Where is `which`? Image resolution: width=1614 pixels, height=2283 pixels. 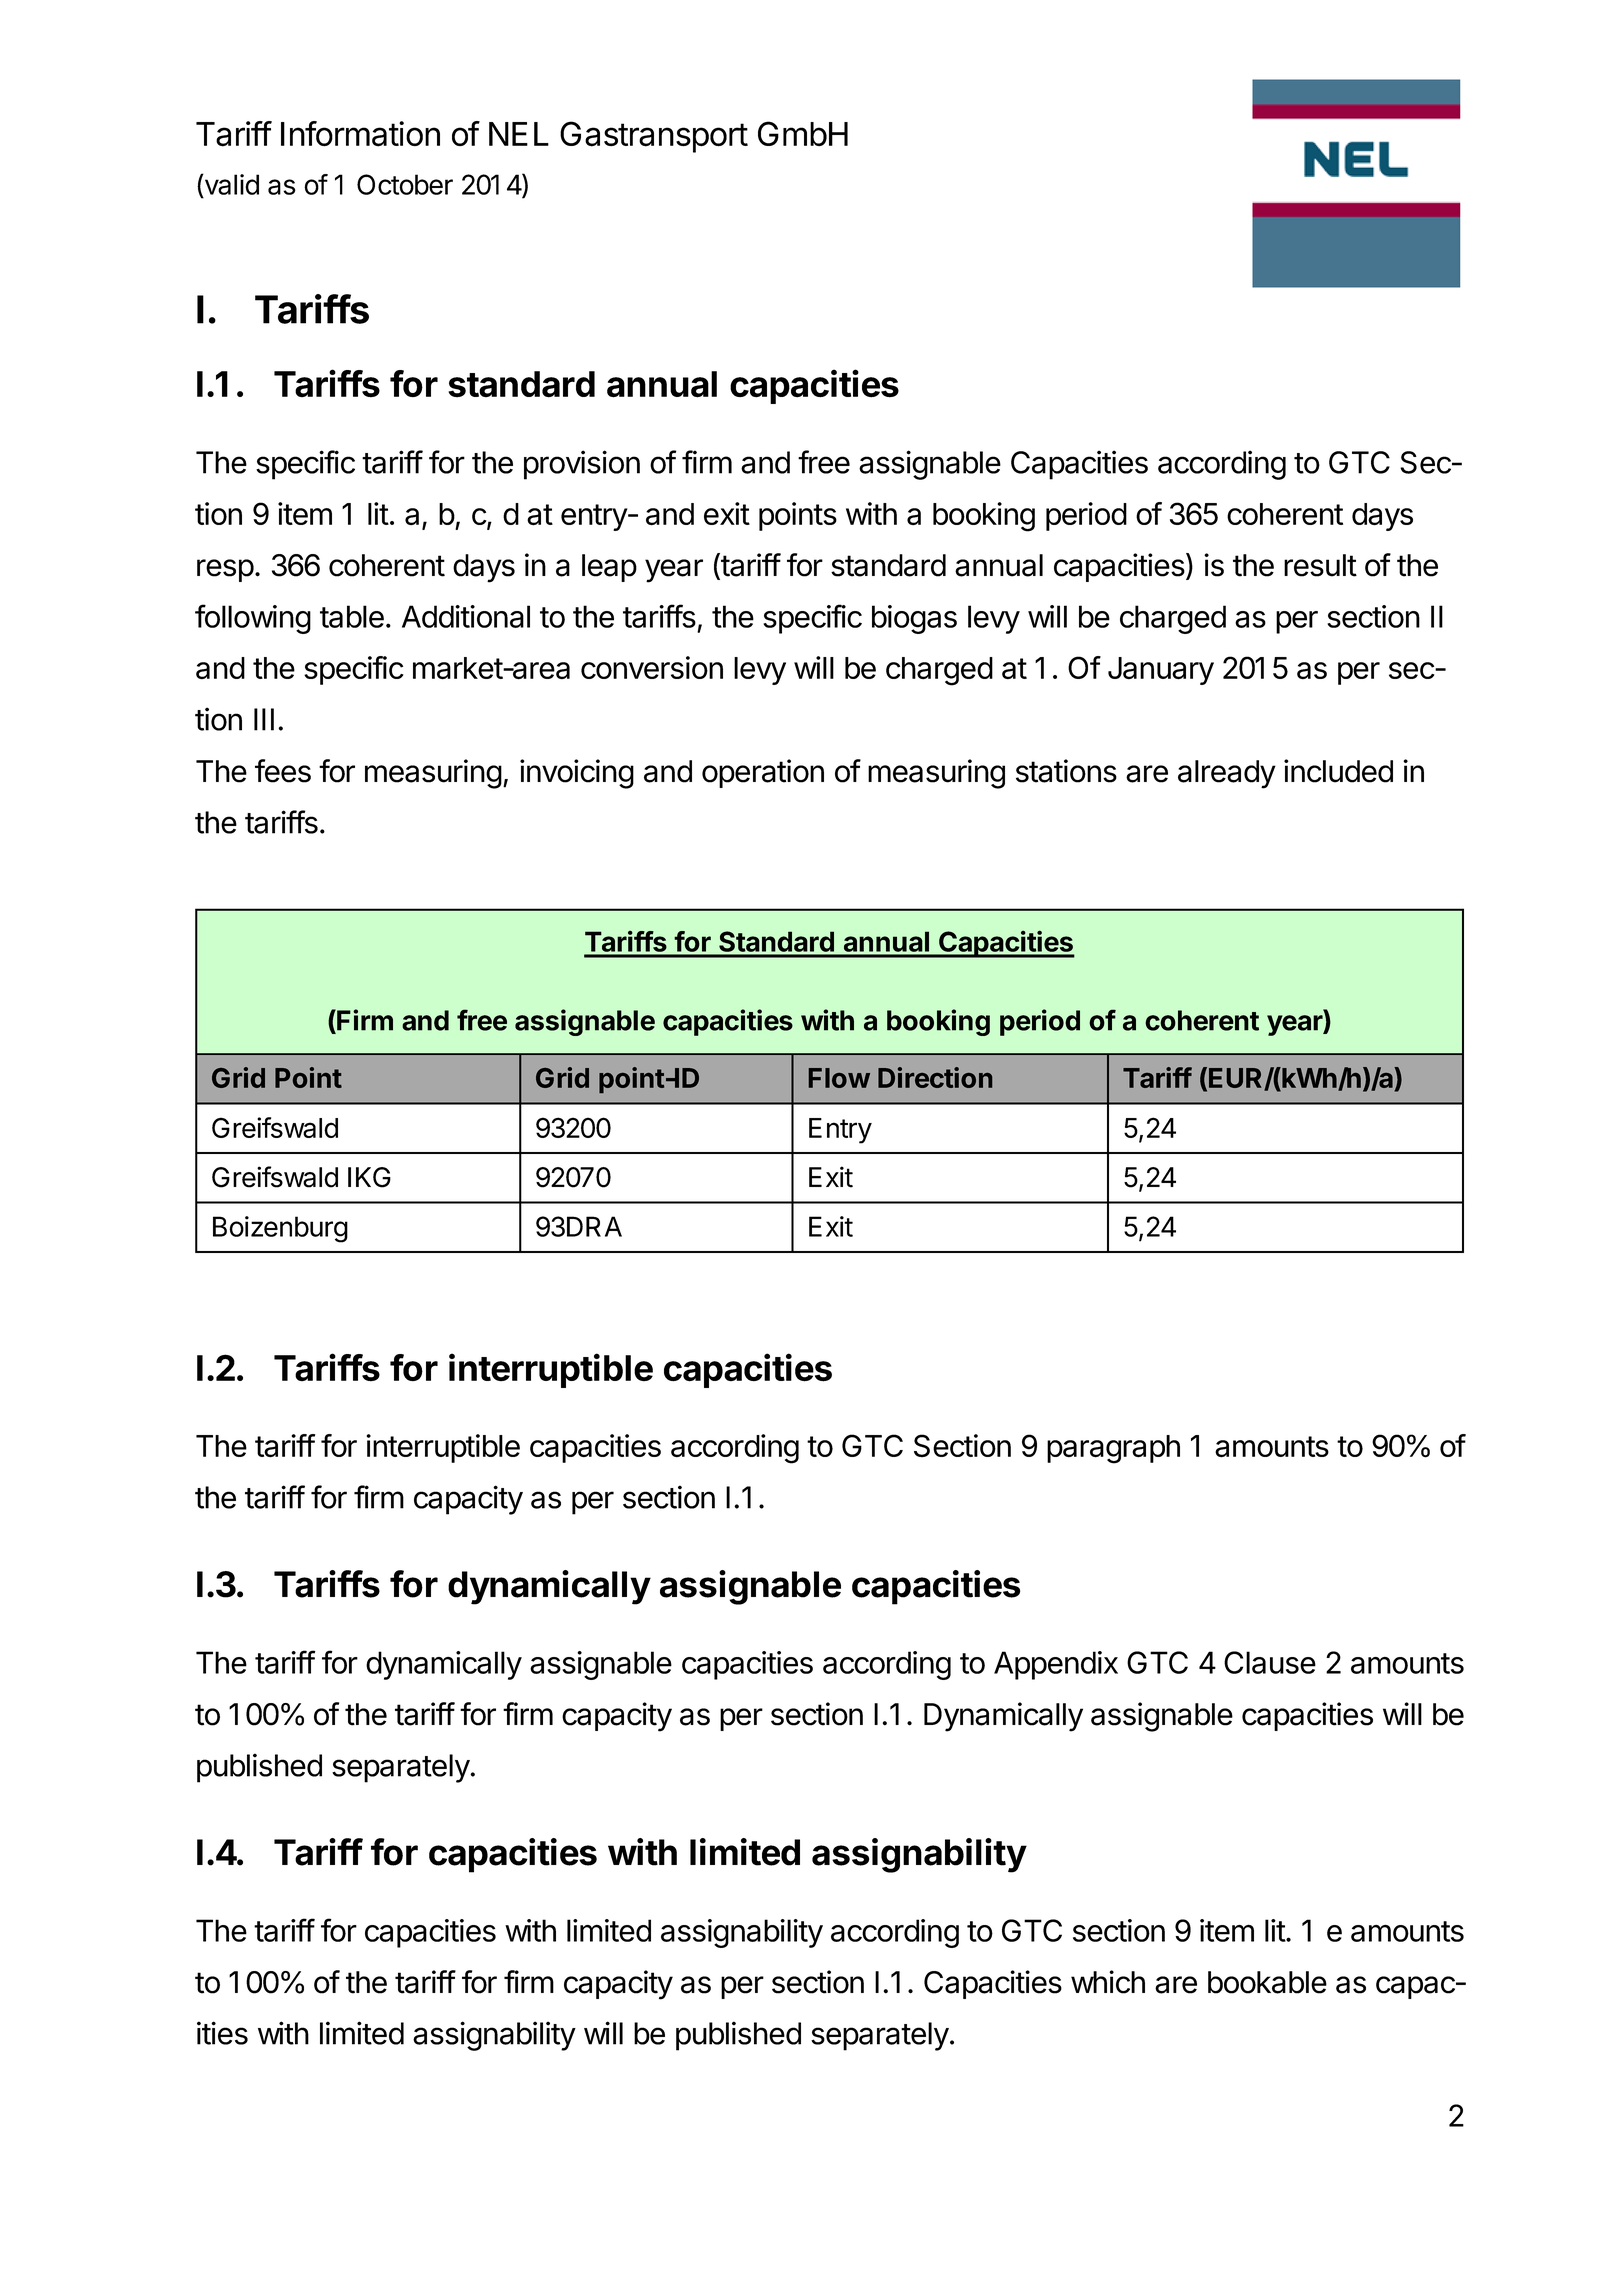 which is located at coordinates (1108, 1982).
